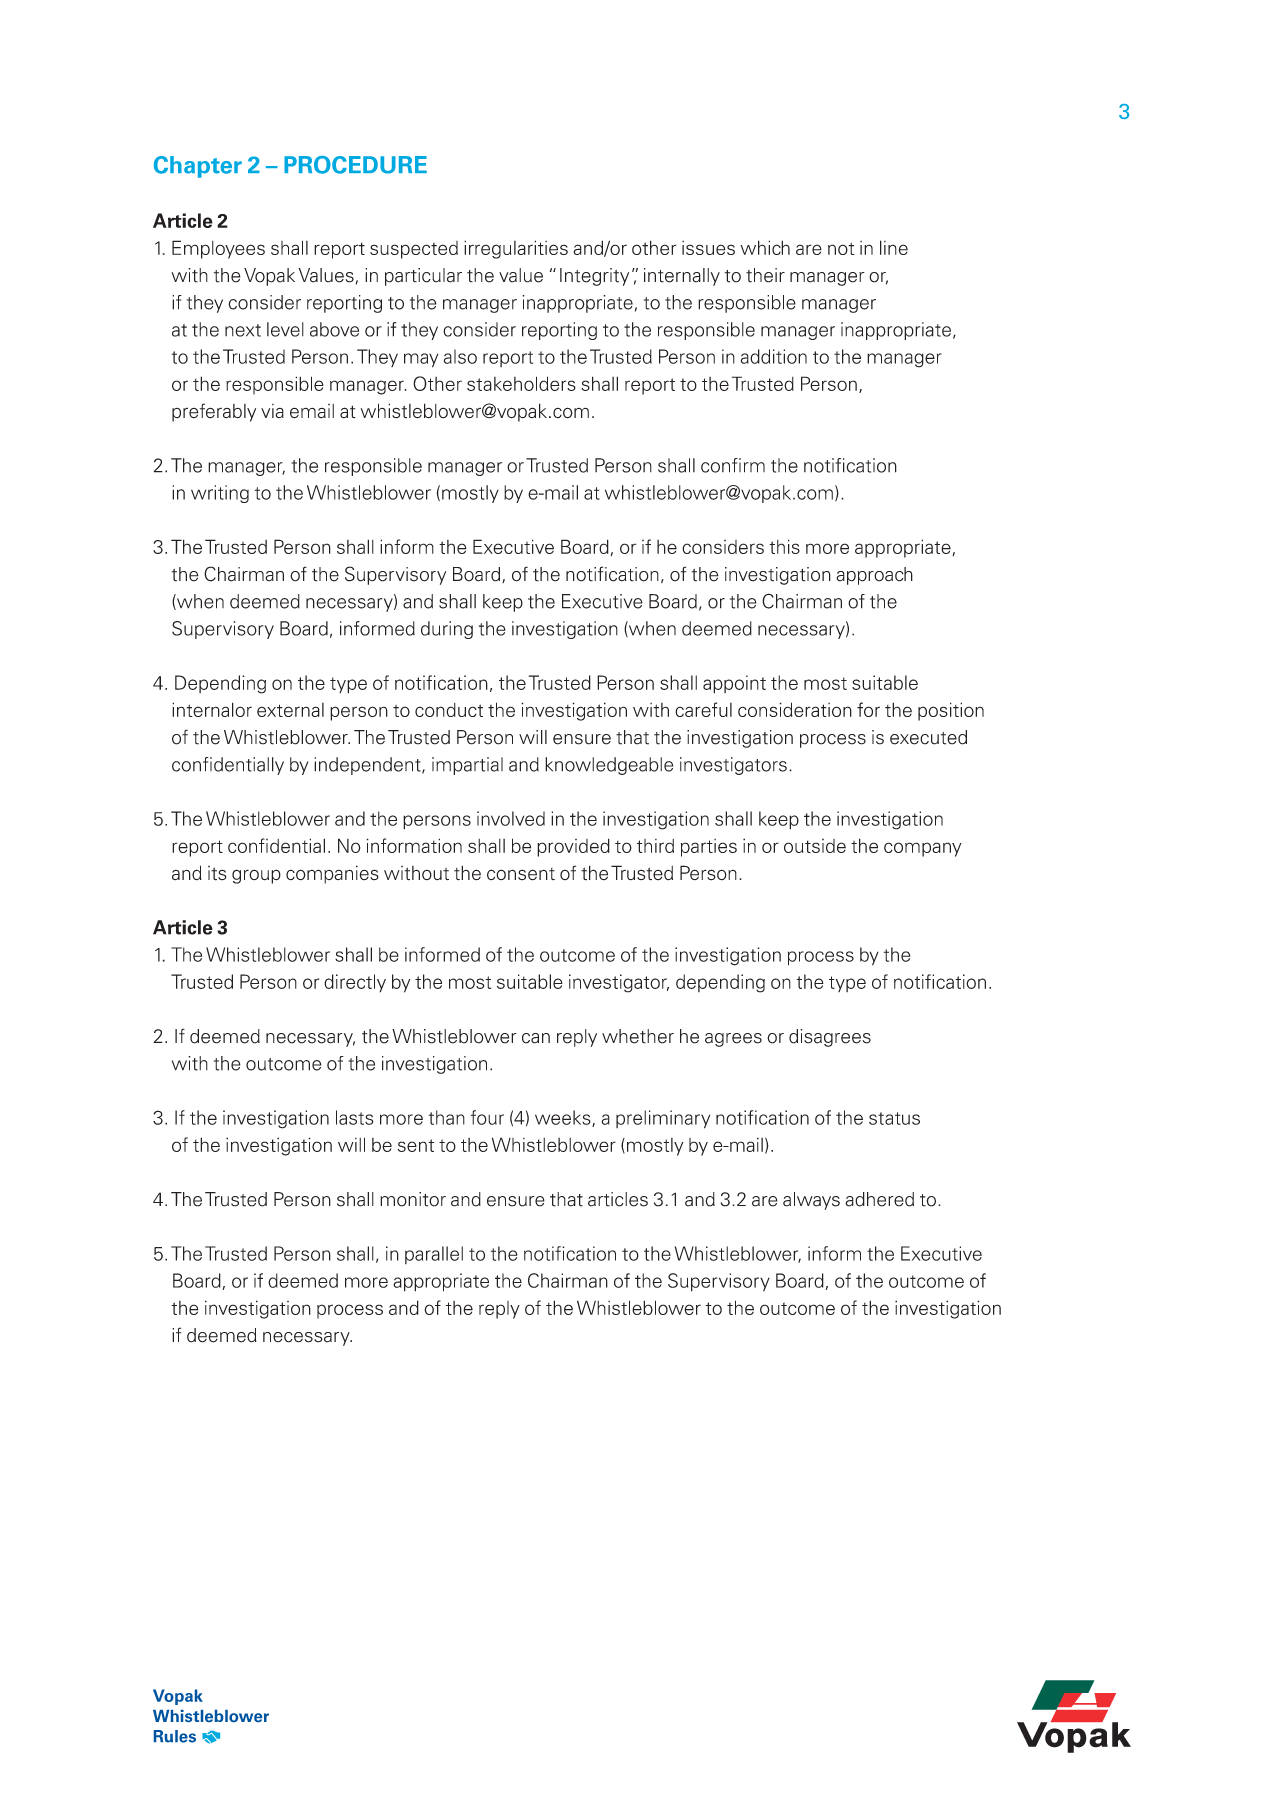 The width and height of the page is (1284, 1816). Describe the element at coordinates (516, 249) in the page. I see `irregularities` at that location.
